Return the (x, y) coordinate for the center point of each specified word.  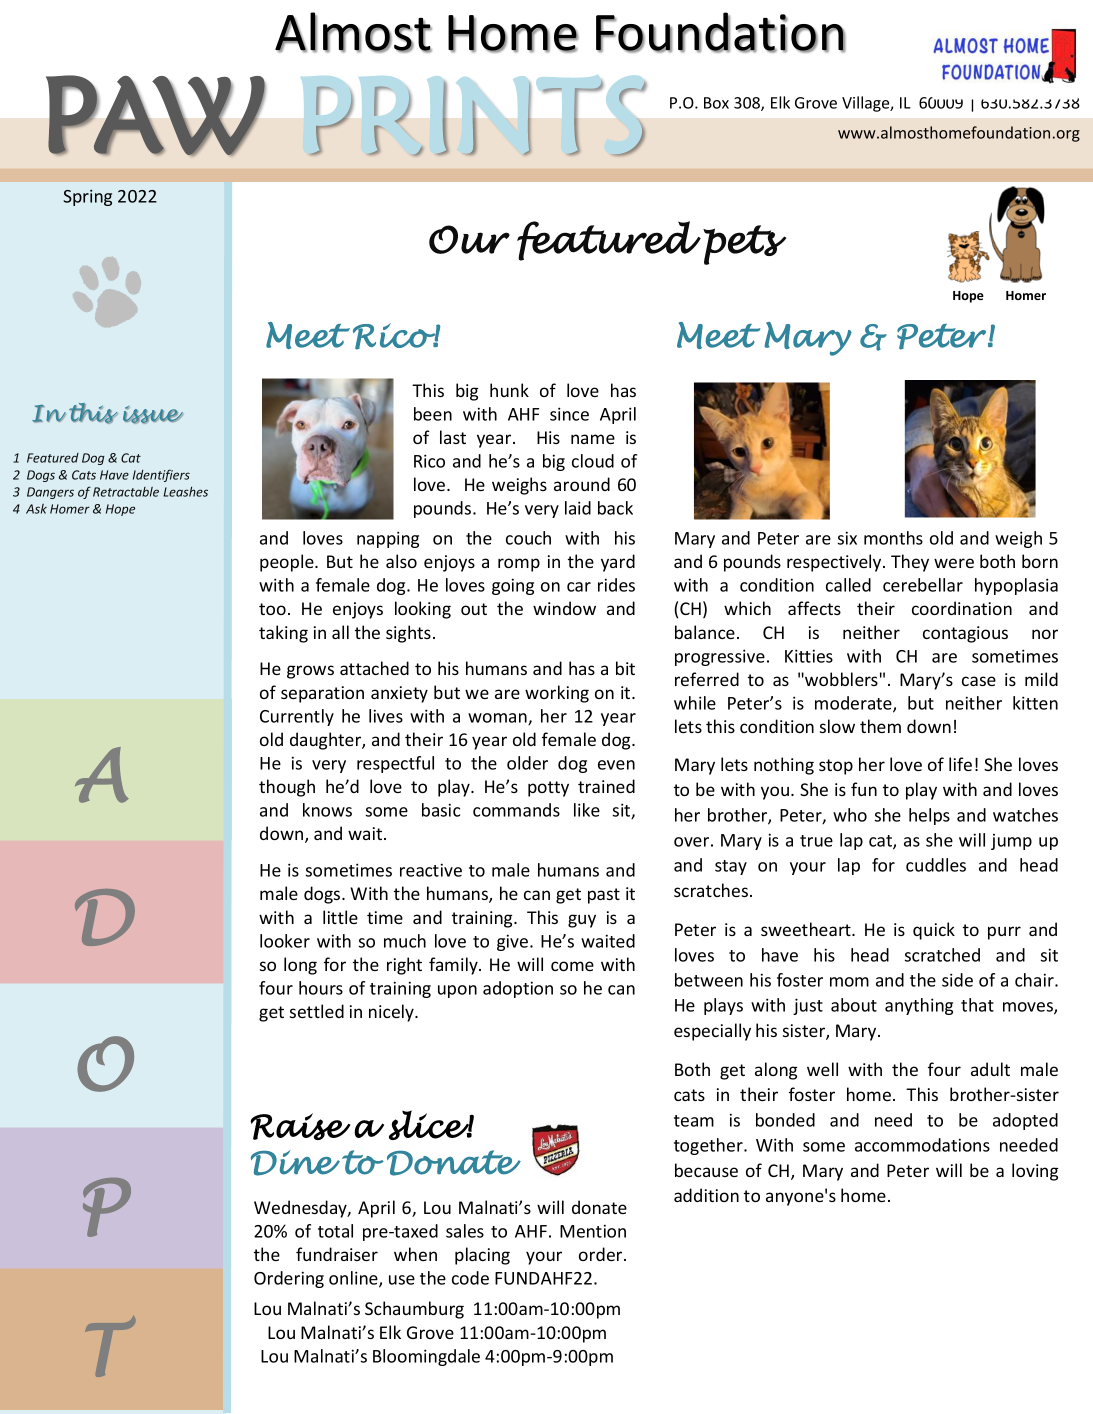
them (880, 726)
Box (716, 103)
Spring (87, 197)
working (557, 694)
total (335, 1231)
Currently (297, 717)
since (569, 414)
